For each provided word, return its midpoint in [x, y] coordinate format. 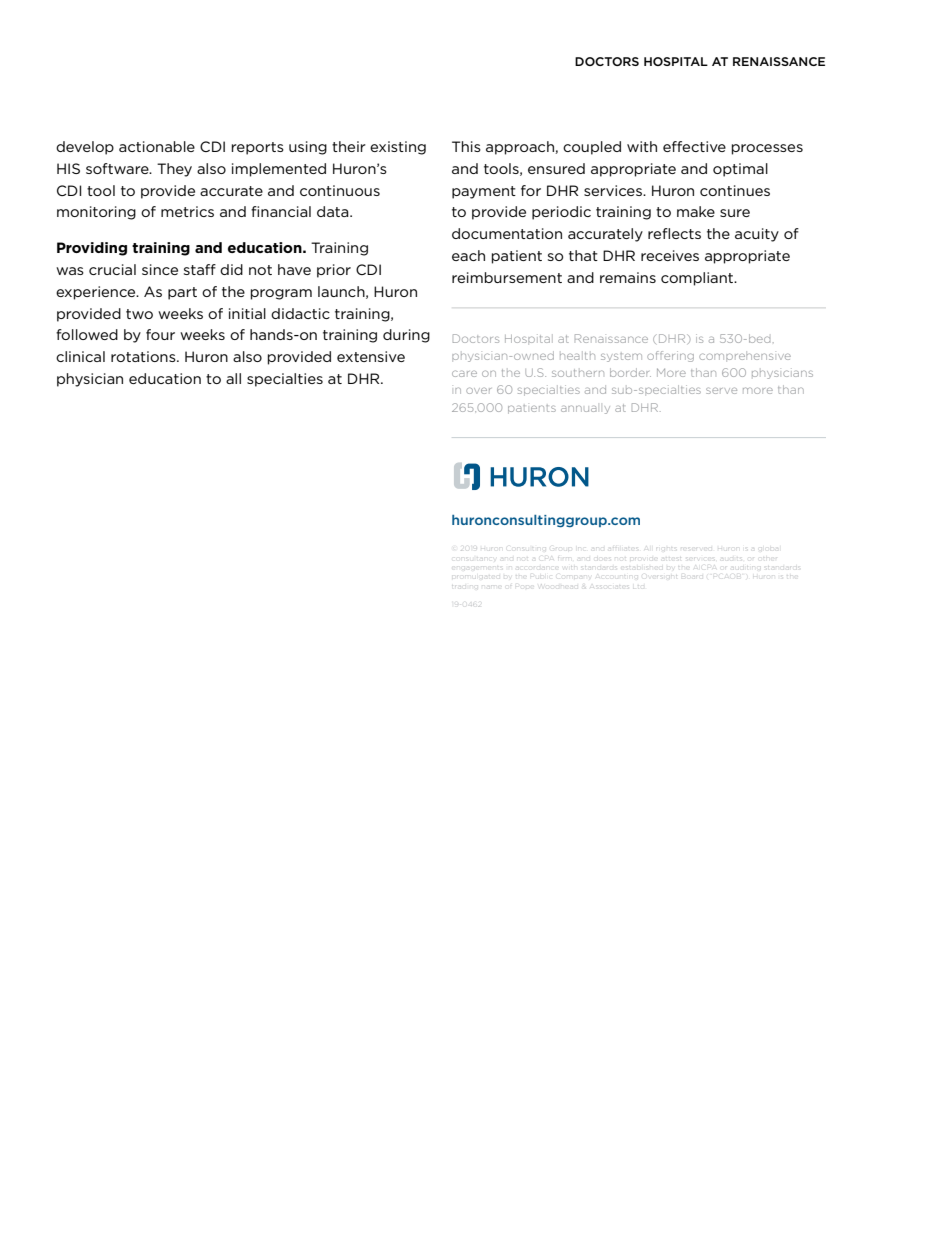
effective [694, 146]
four [160, 334]
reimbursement [507, 277]
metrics [187, 211]
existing [398, 148]
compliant [698, 279]
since [160, 269]
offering [670, 356]
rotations [144, 356]
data [334, 211]
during [406, 336]
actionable [157, 146]
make [696, 211]
